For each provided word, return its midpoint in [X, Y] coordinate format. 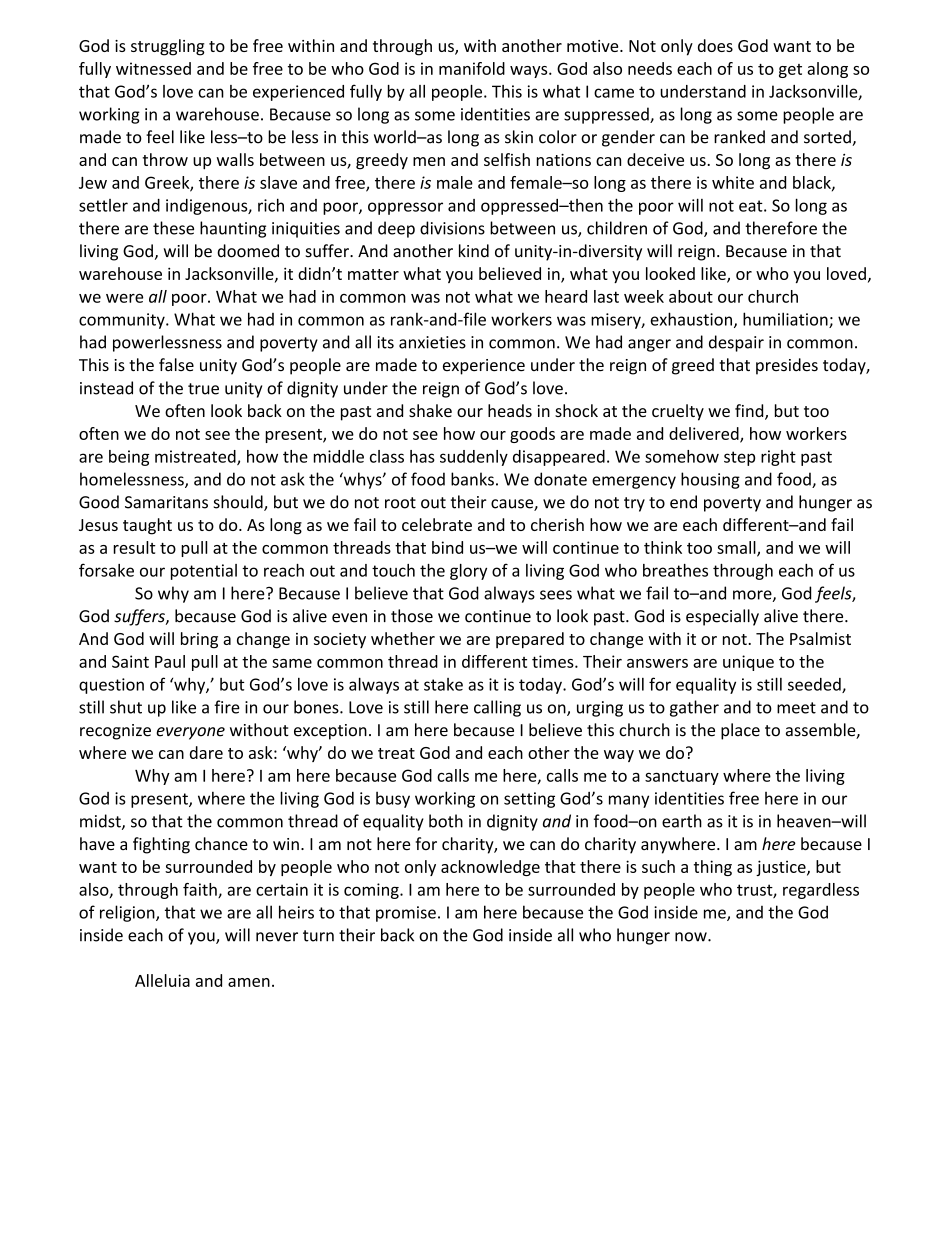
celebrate [437, 524]
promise [406, 914]
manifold [472, 68]
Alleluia [162, 980]
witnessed [153, 68]
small [737, 548]
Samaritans [166, 502]
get [790, 71]
